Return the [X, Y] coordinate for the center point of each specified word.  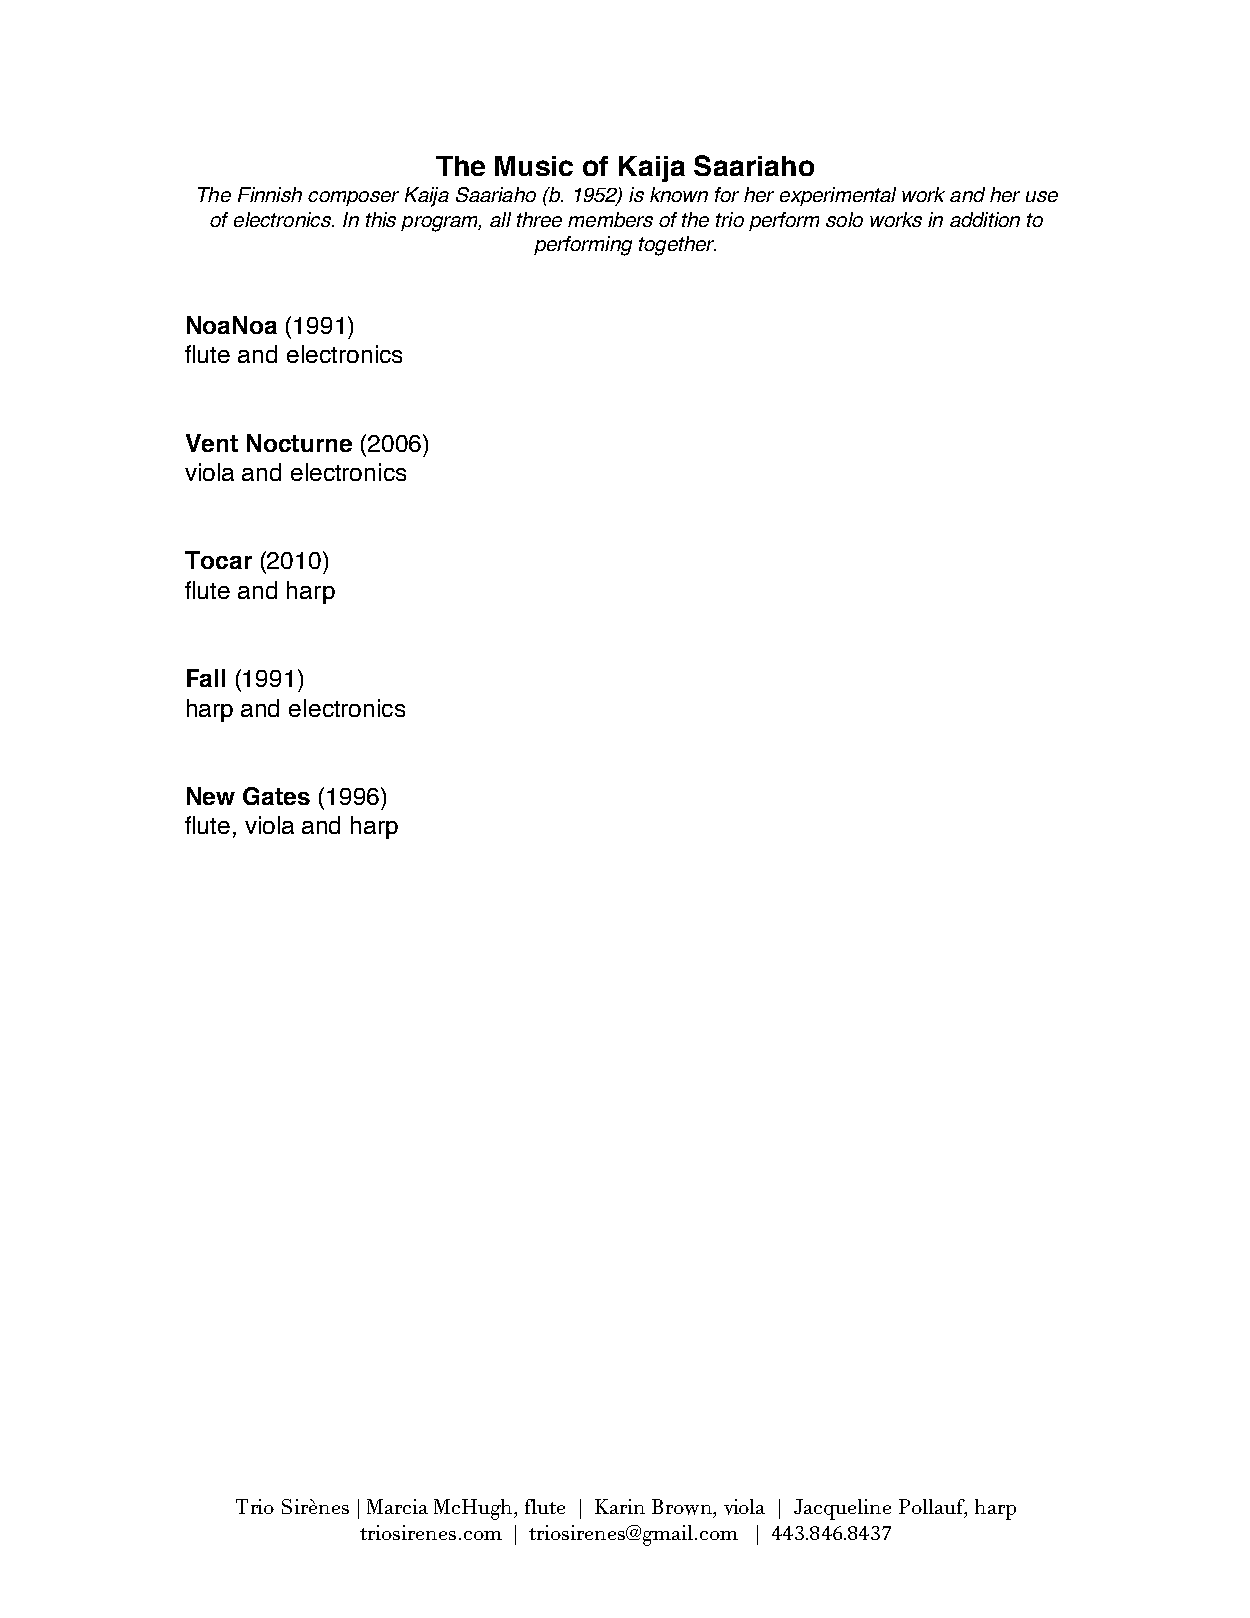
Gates [276, 796]
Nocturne [299, 443]
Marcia [397, 1506]
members [610, 219]
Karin [620, 1506]
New [211, 796]
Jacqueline [842, 1509]
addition [985, 219]
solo [844, 219]
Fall [206, 678]
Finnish [270, 194]
